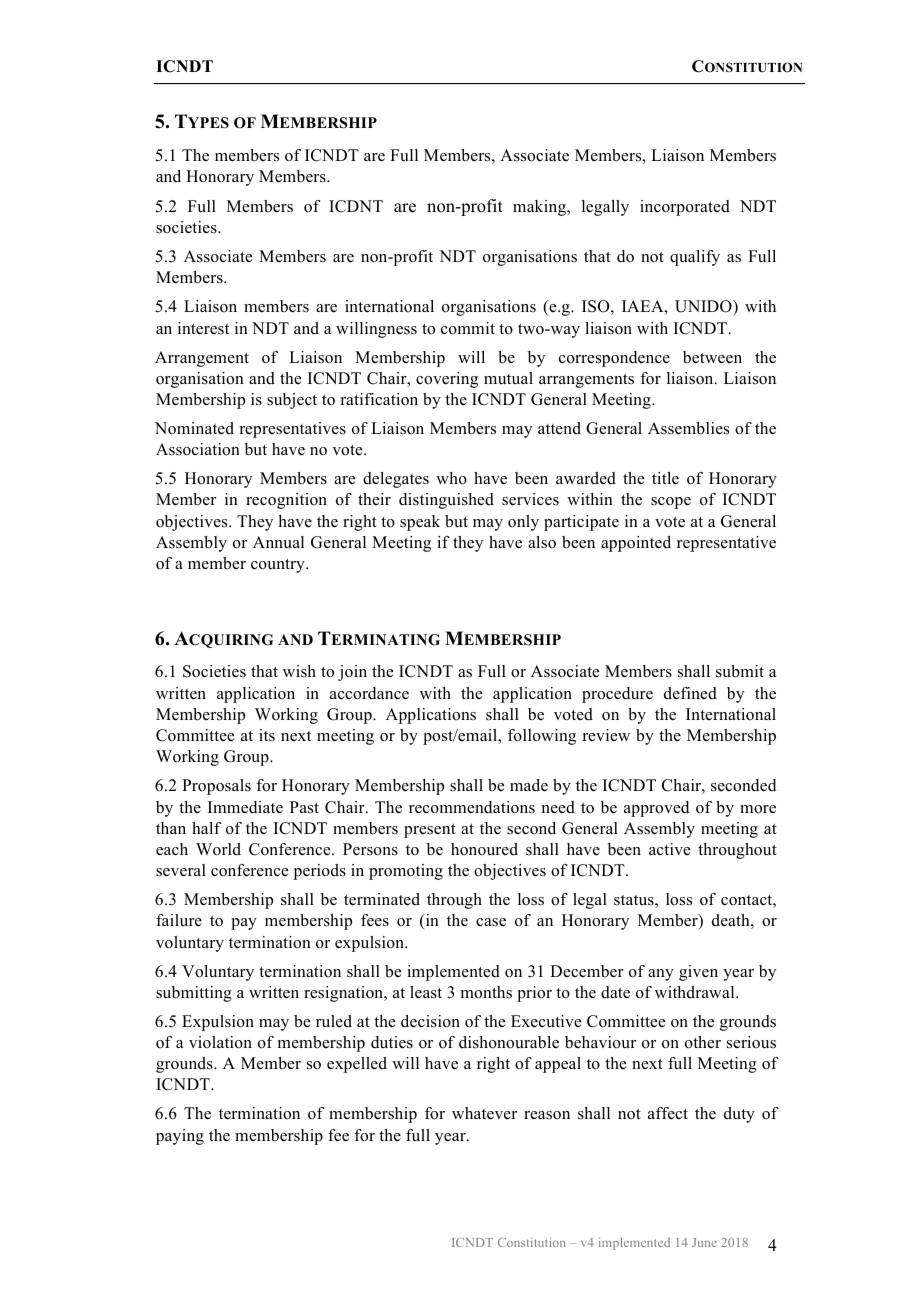 Image resolution: width=924 pixels, height=1308 pixels. What do you see at coordinates (704, 1242) in the page?
I see `June` at bounding box center [704, 1242].
